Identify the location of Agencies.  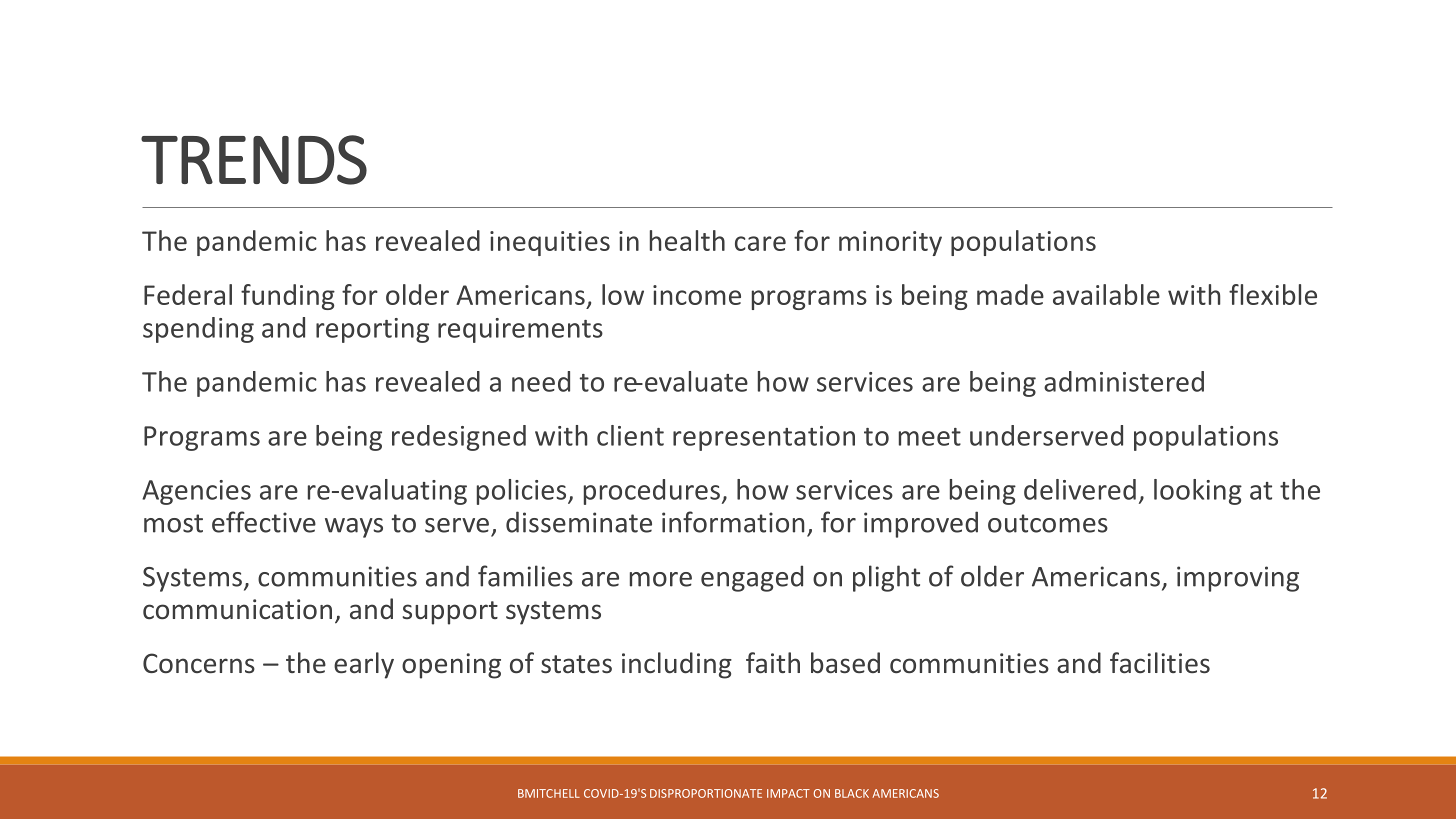
(196, 492).
